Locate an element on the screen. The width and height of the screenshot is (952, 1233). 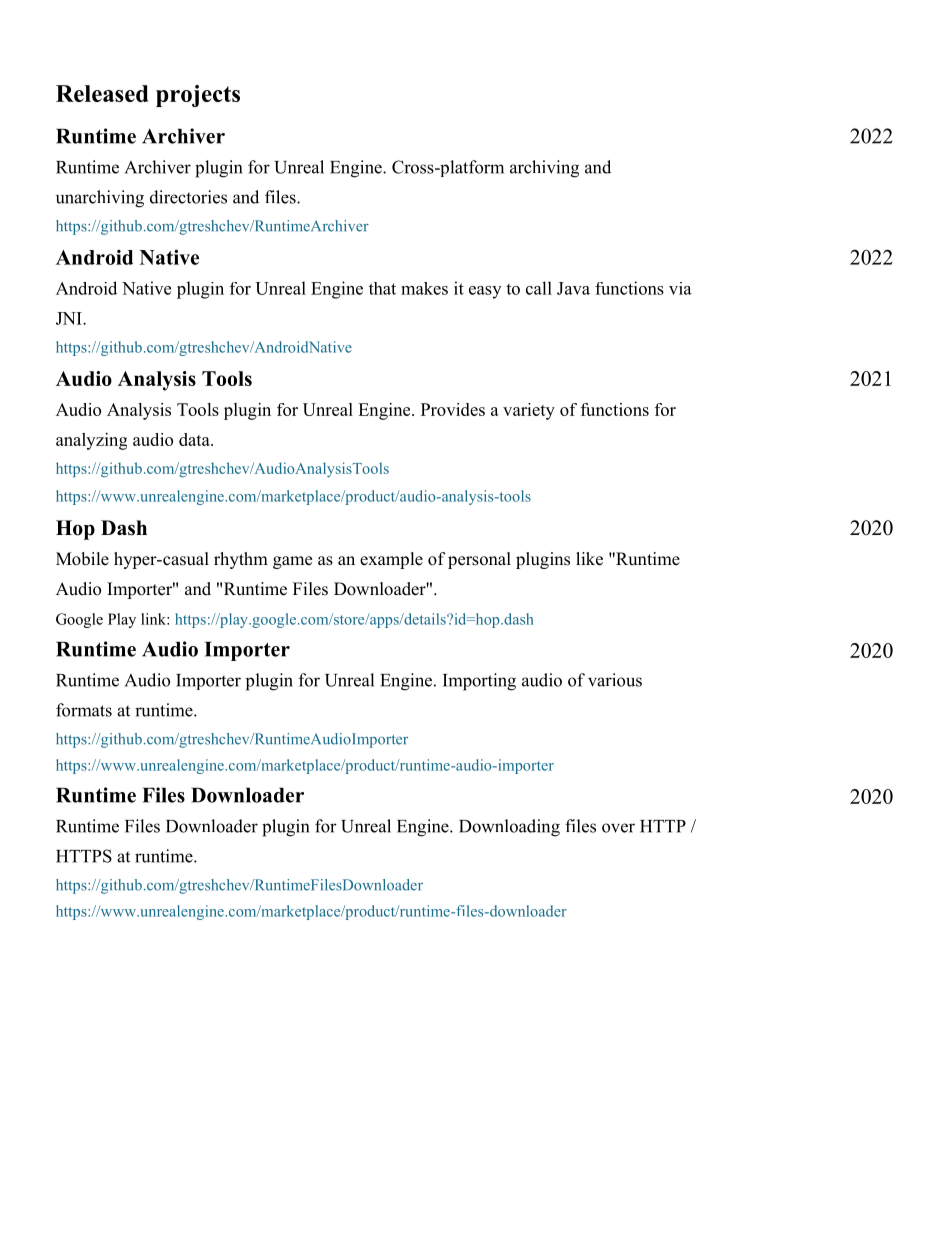
Released is located at coordinates (102, 93).
